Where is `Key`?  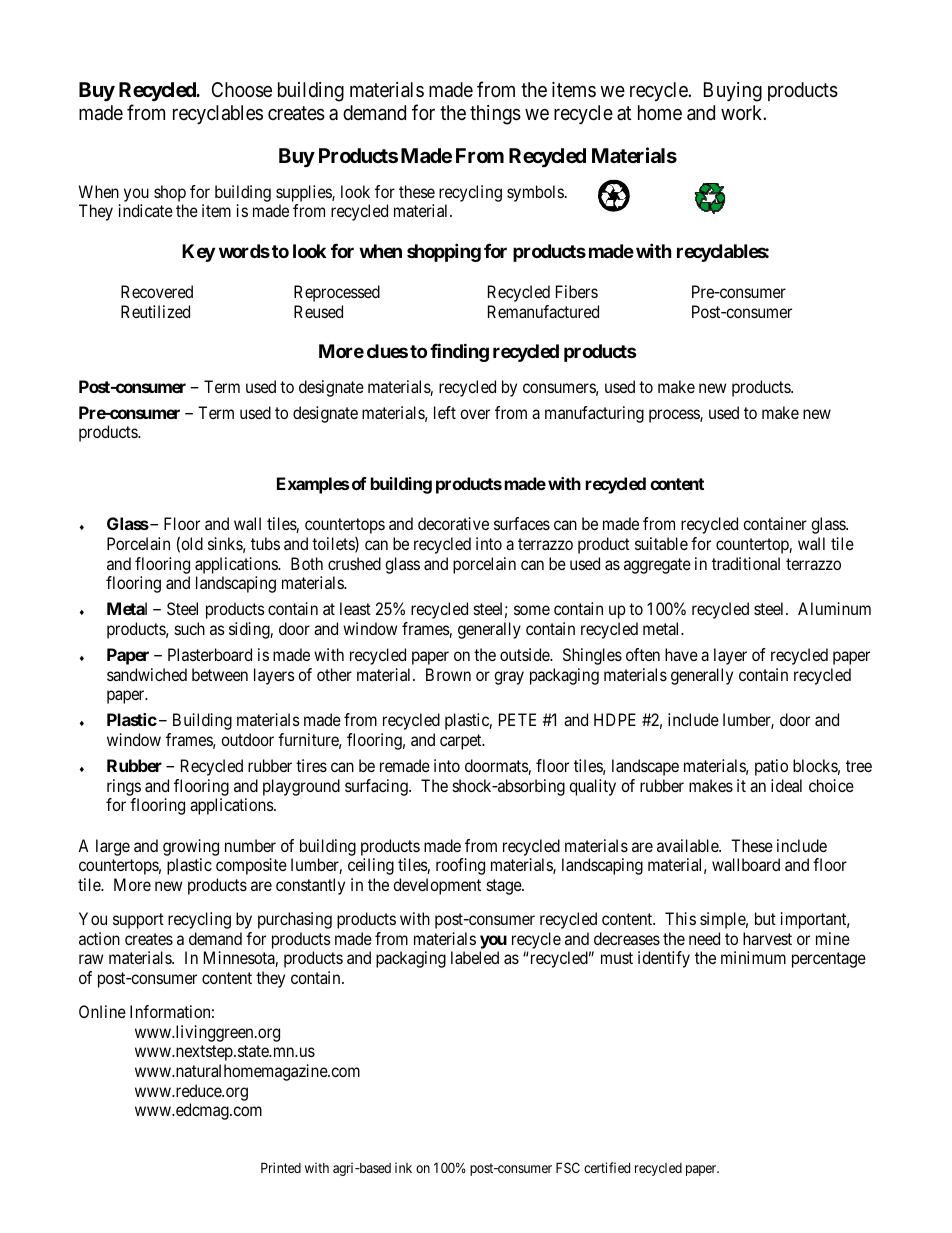
Key is located at coordinates (198, 253).
